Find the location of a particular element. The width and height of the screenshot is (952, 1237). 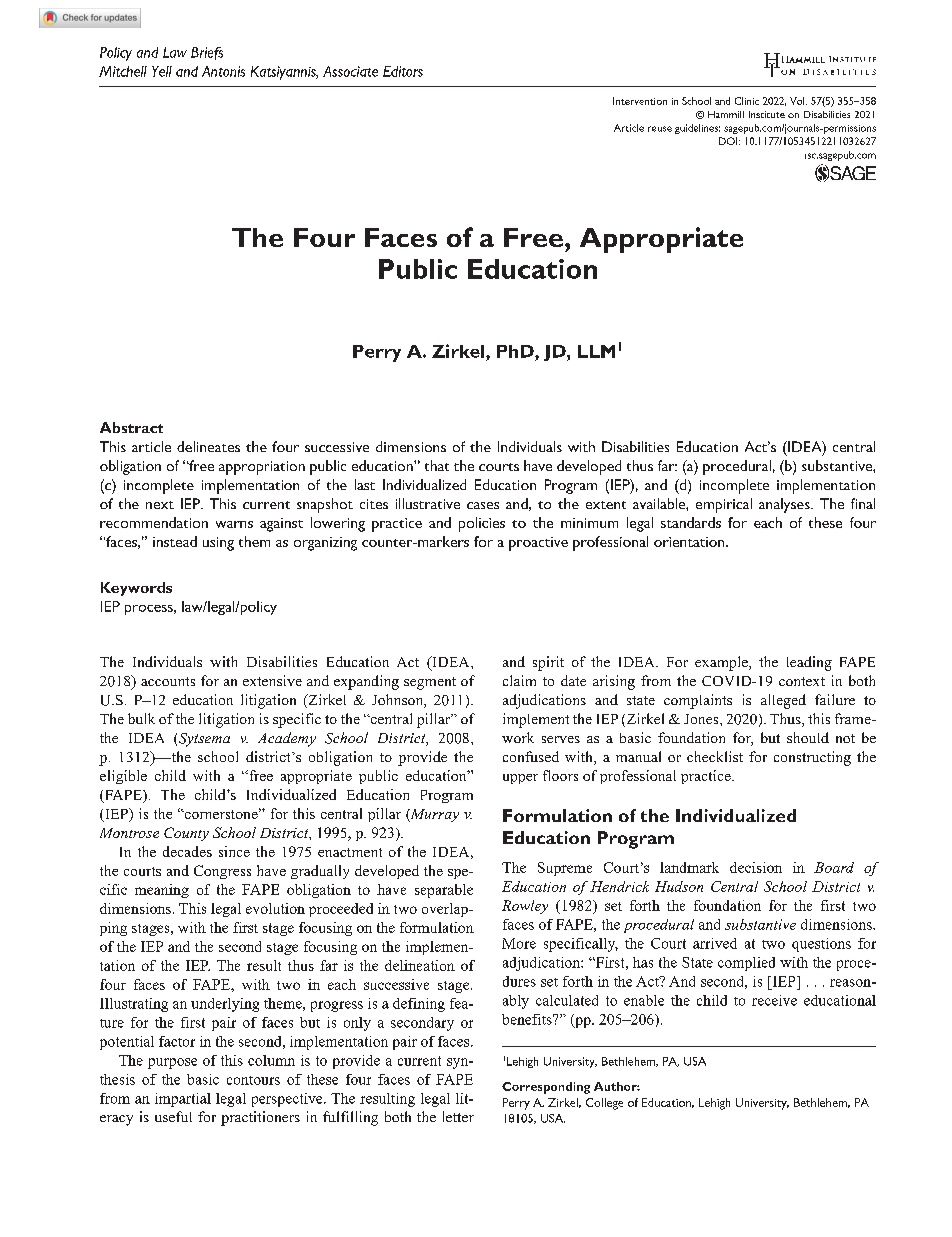

Corresponding is located at coordinates (546, 1088).
